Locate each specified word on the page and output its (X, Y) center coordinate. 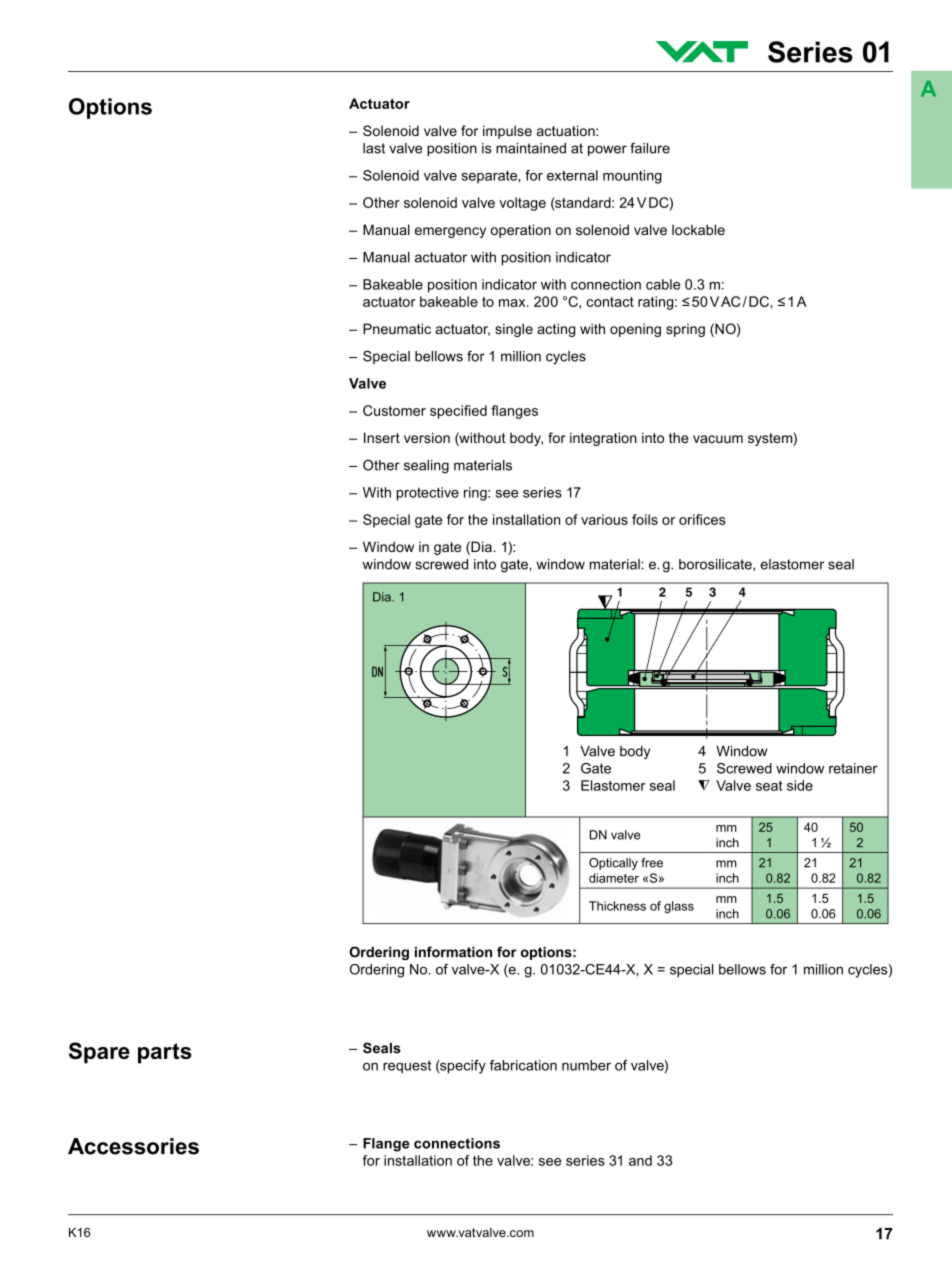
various (604, 519)
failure (650, 148)
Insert (382, 437)
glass (679, 907)
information (453, 952)
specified (458, 412)
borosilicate (716, 565)
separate (490, 177)
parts (165, 1053)
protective (428, 494)
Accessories (133, 1146)
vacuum (718, 439)
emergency (450, 232)
